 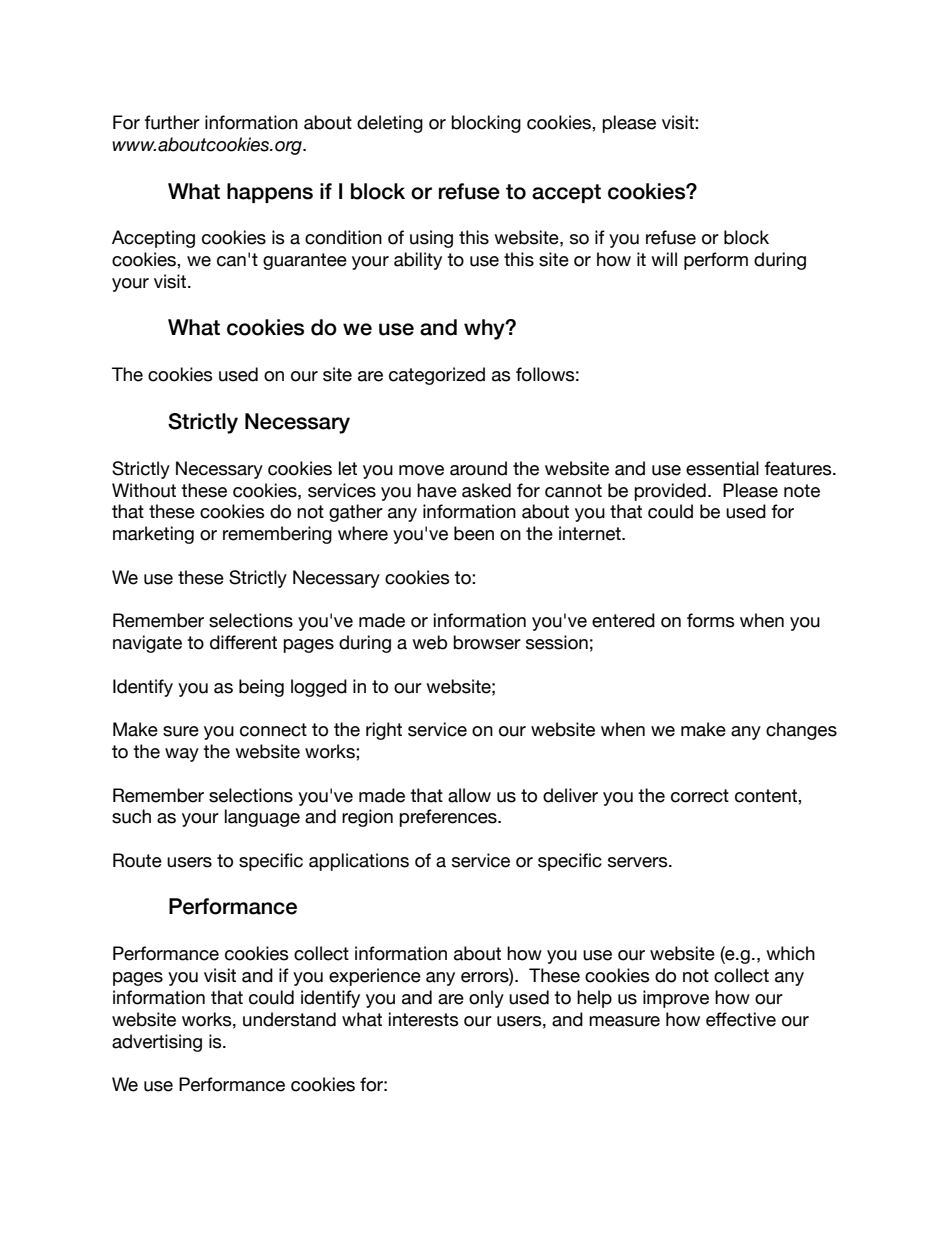 What do you see at coordinates (474, 533) in the screenshot?
I see `been` at bounding box center [474, 533].
